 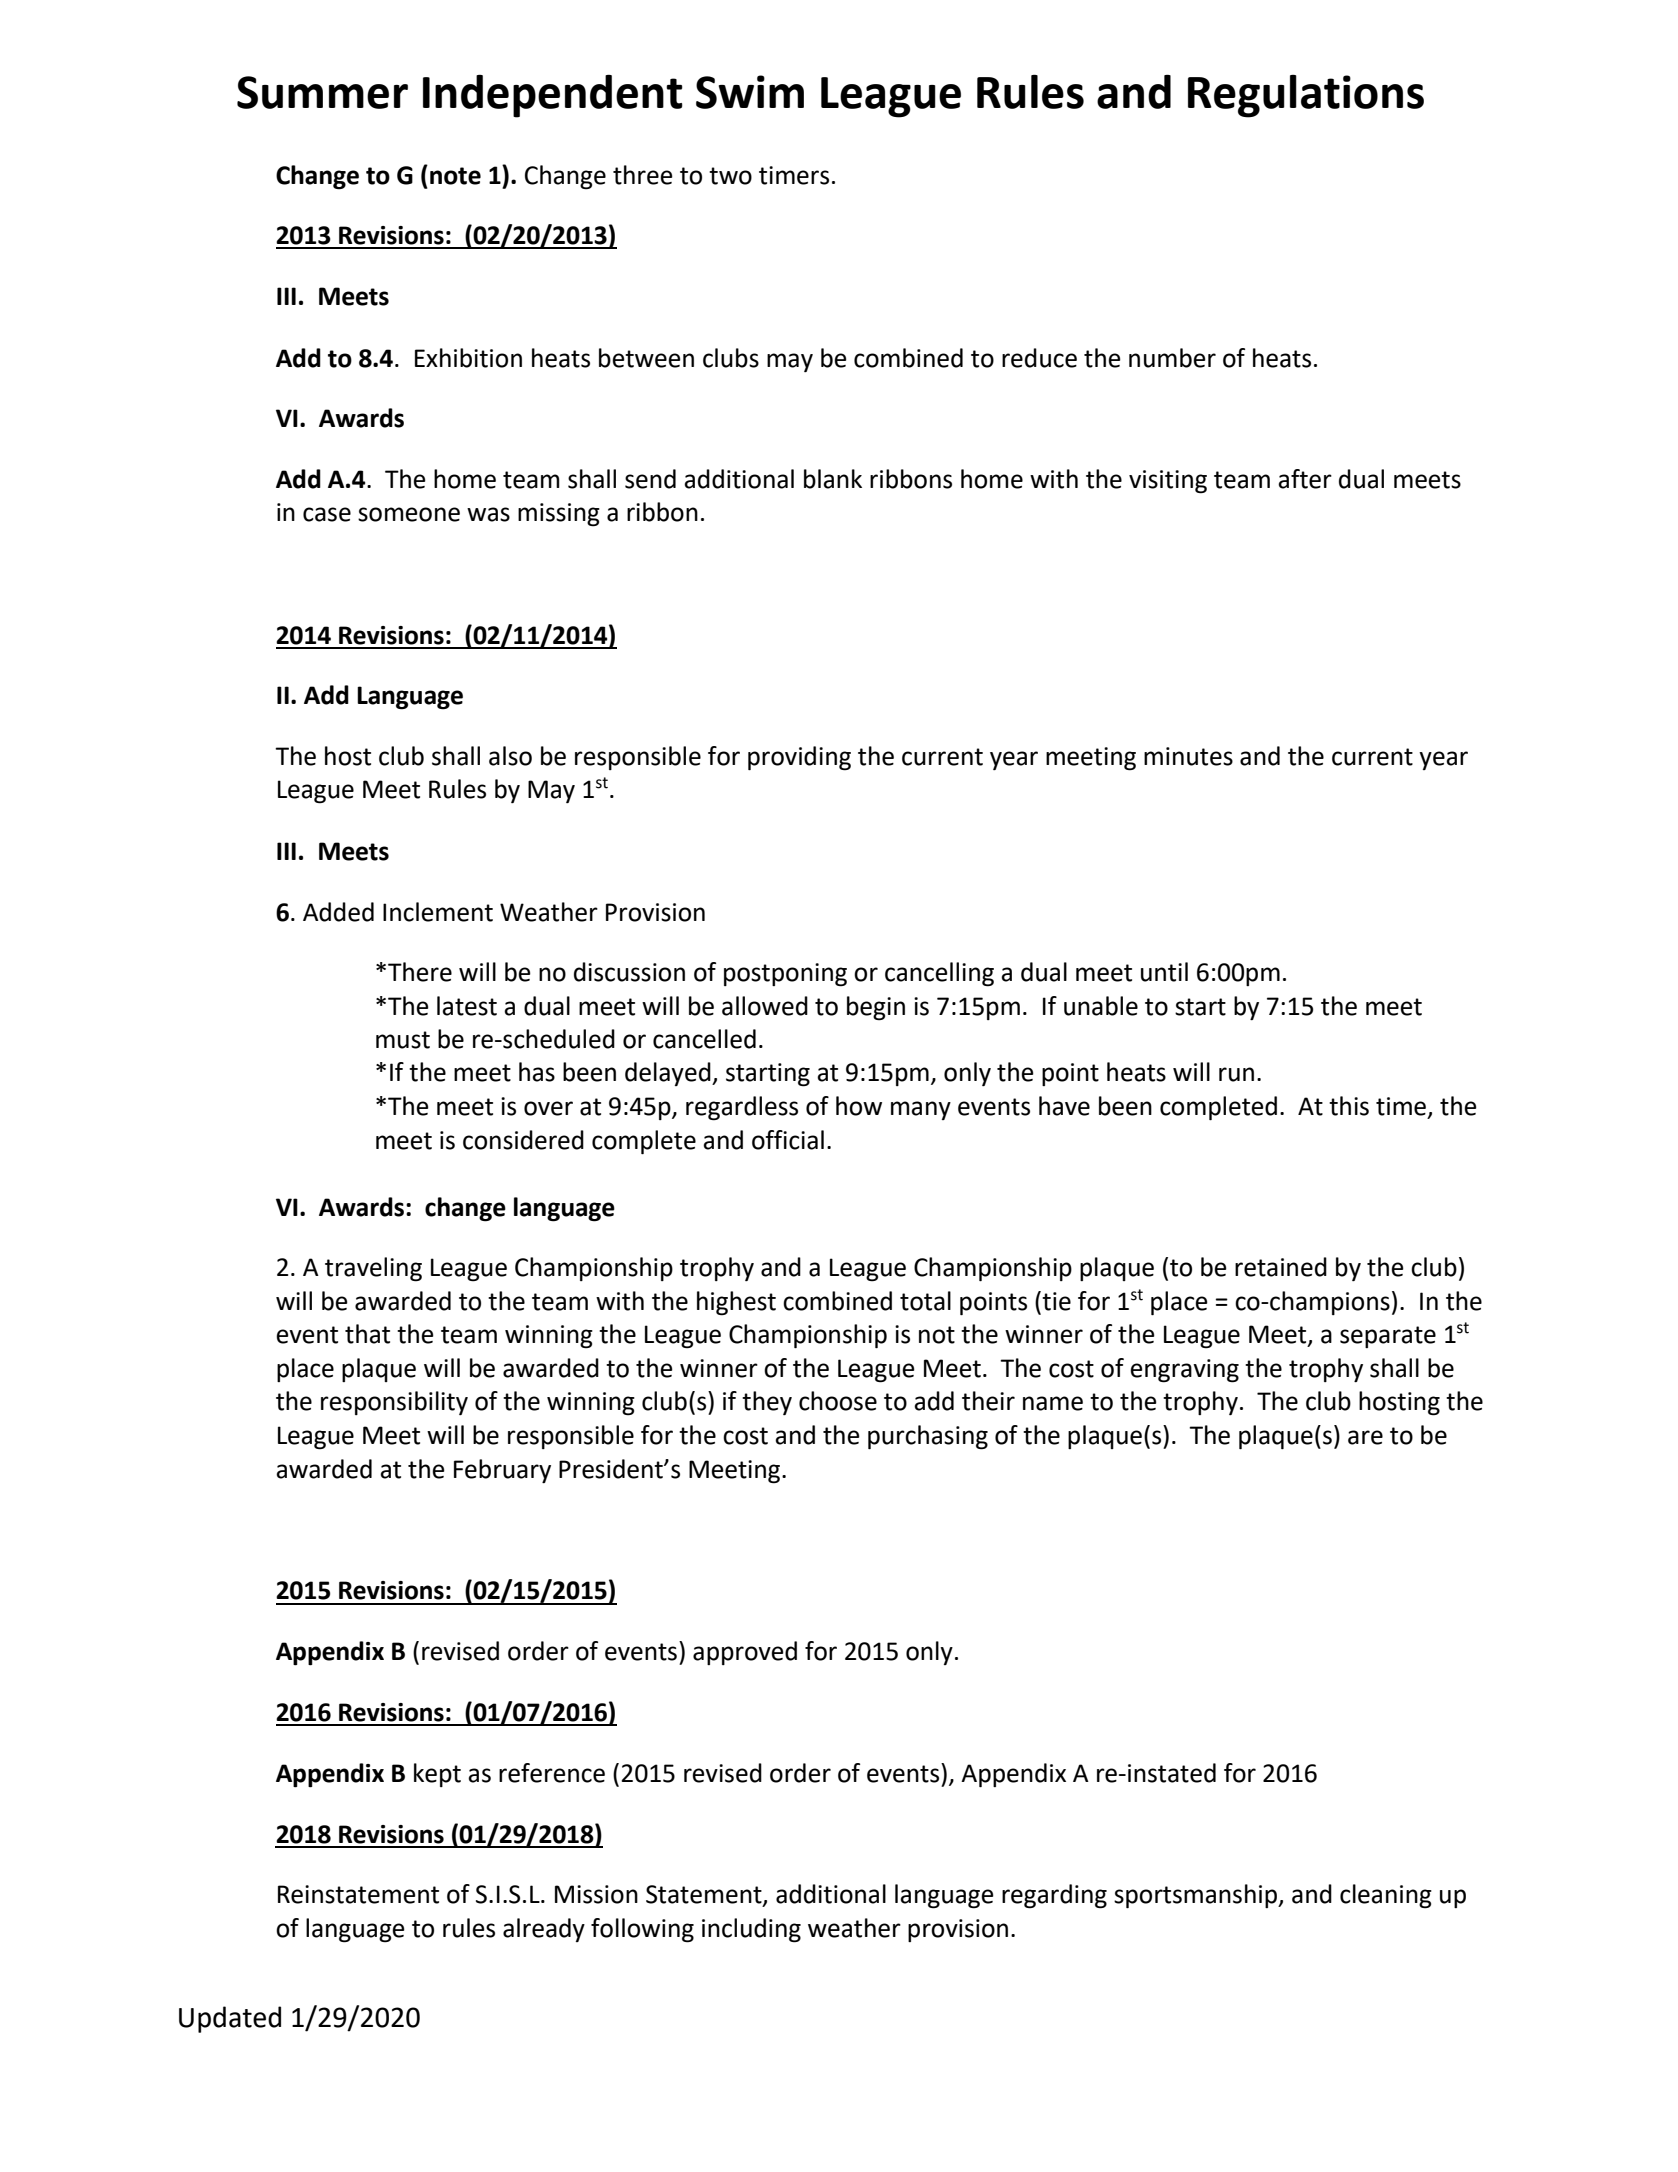 I want to click on traveling, so click(x=373, y=1269).
